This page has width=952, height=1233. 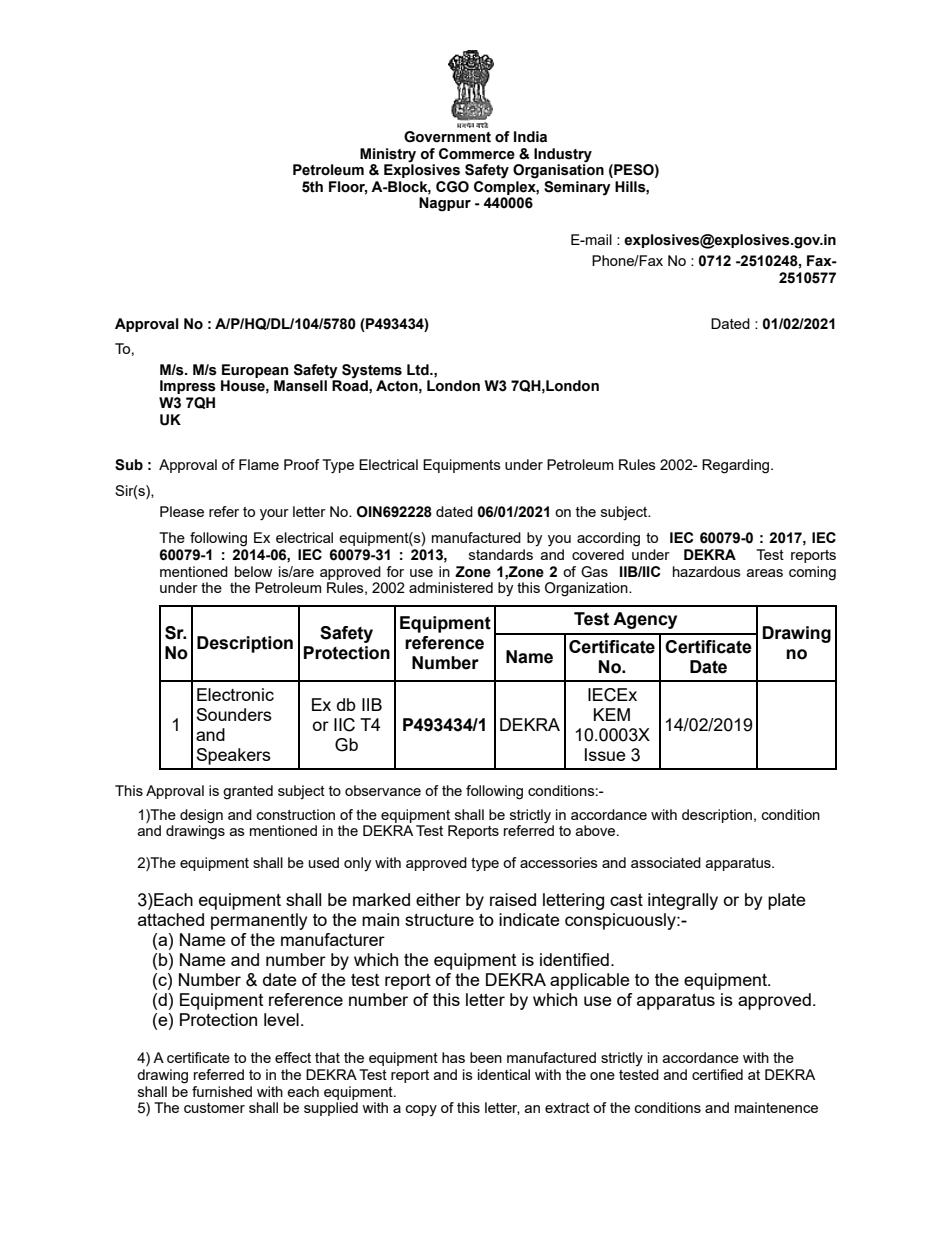 I want to click on certified, so click(x=717, y=1074).
